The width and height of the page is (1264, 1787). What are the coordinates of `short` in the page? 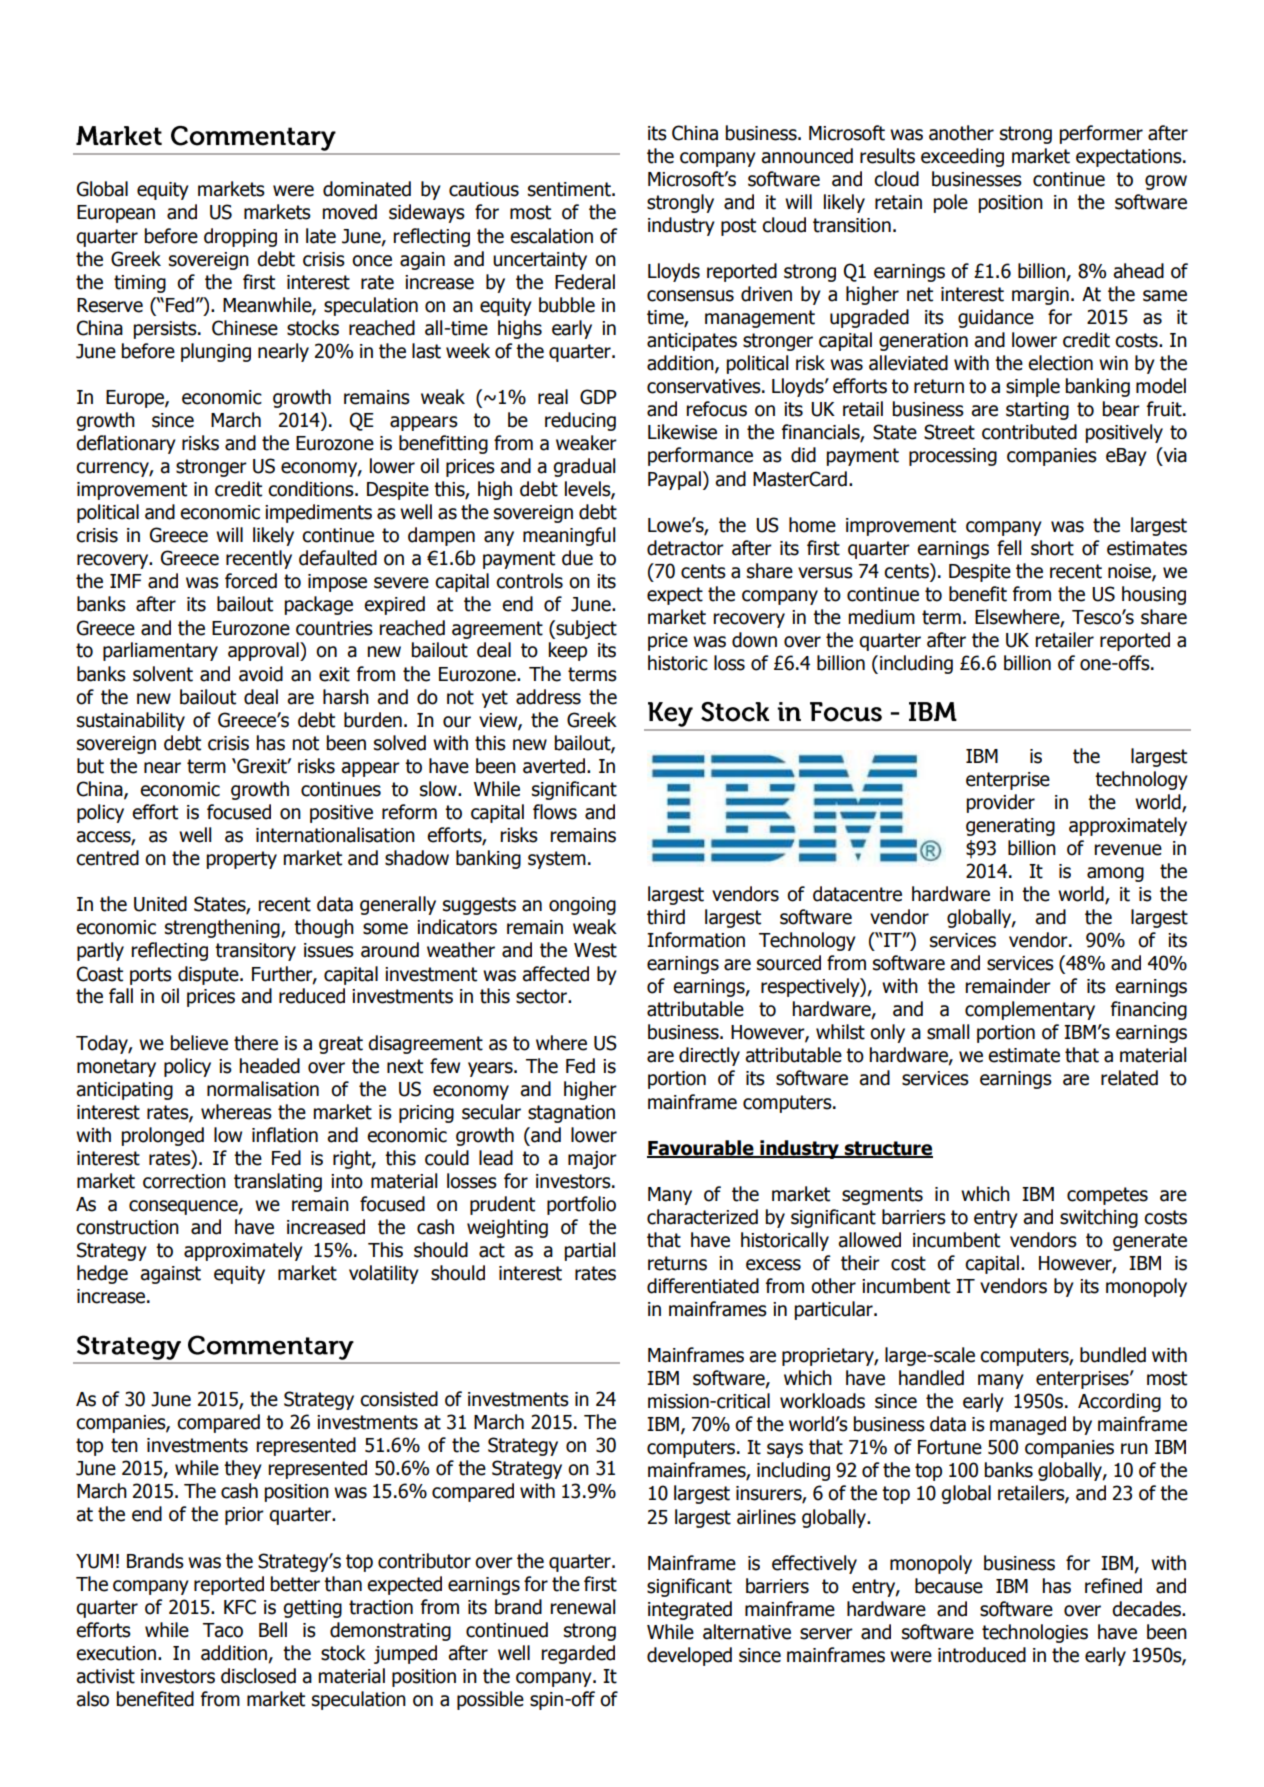 It's located at (1052, 548).
